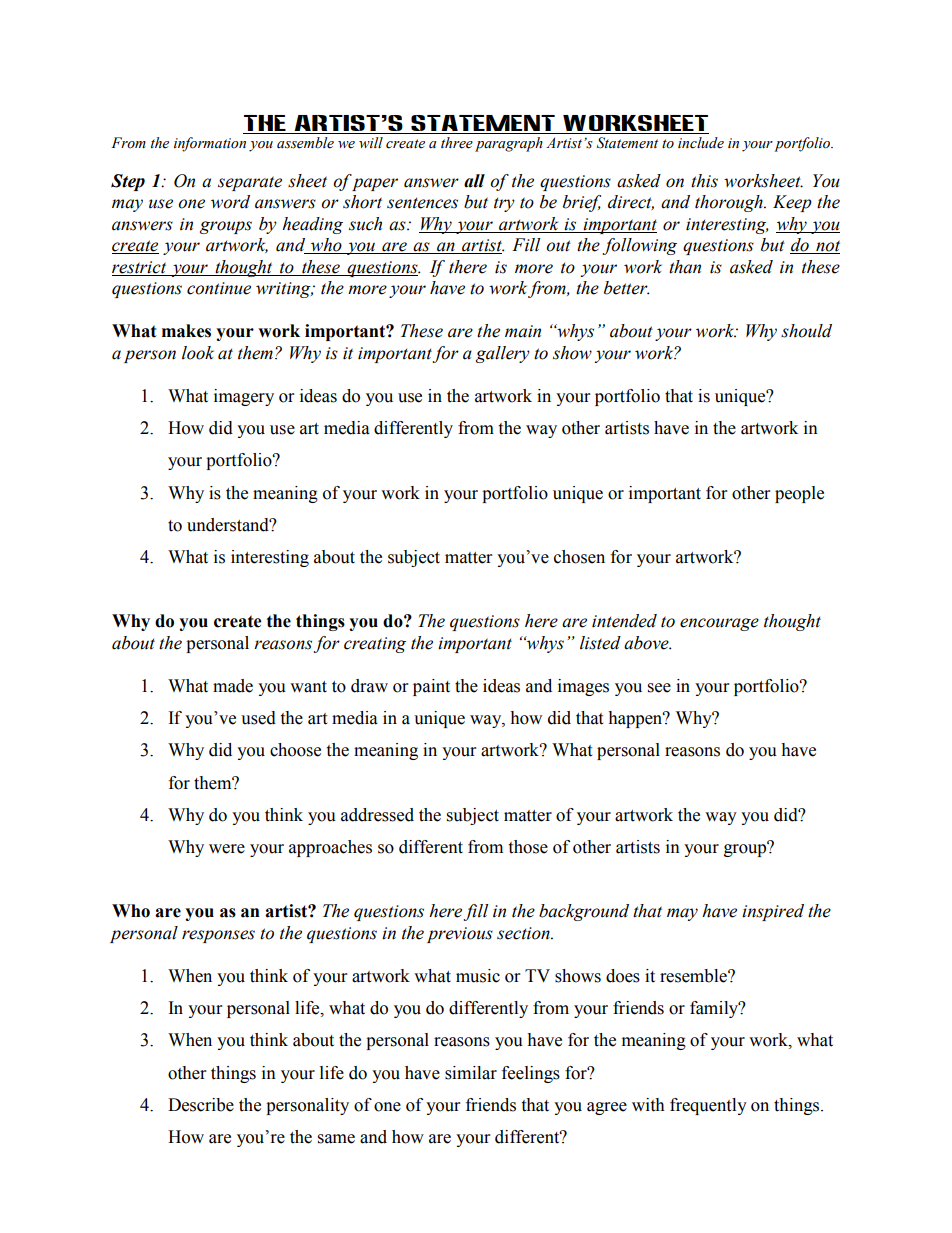  I want to click on information, so click(210, 144).
